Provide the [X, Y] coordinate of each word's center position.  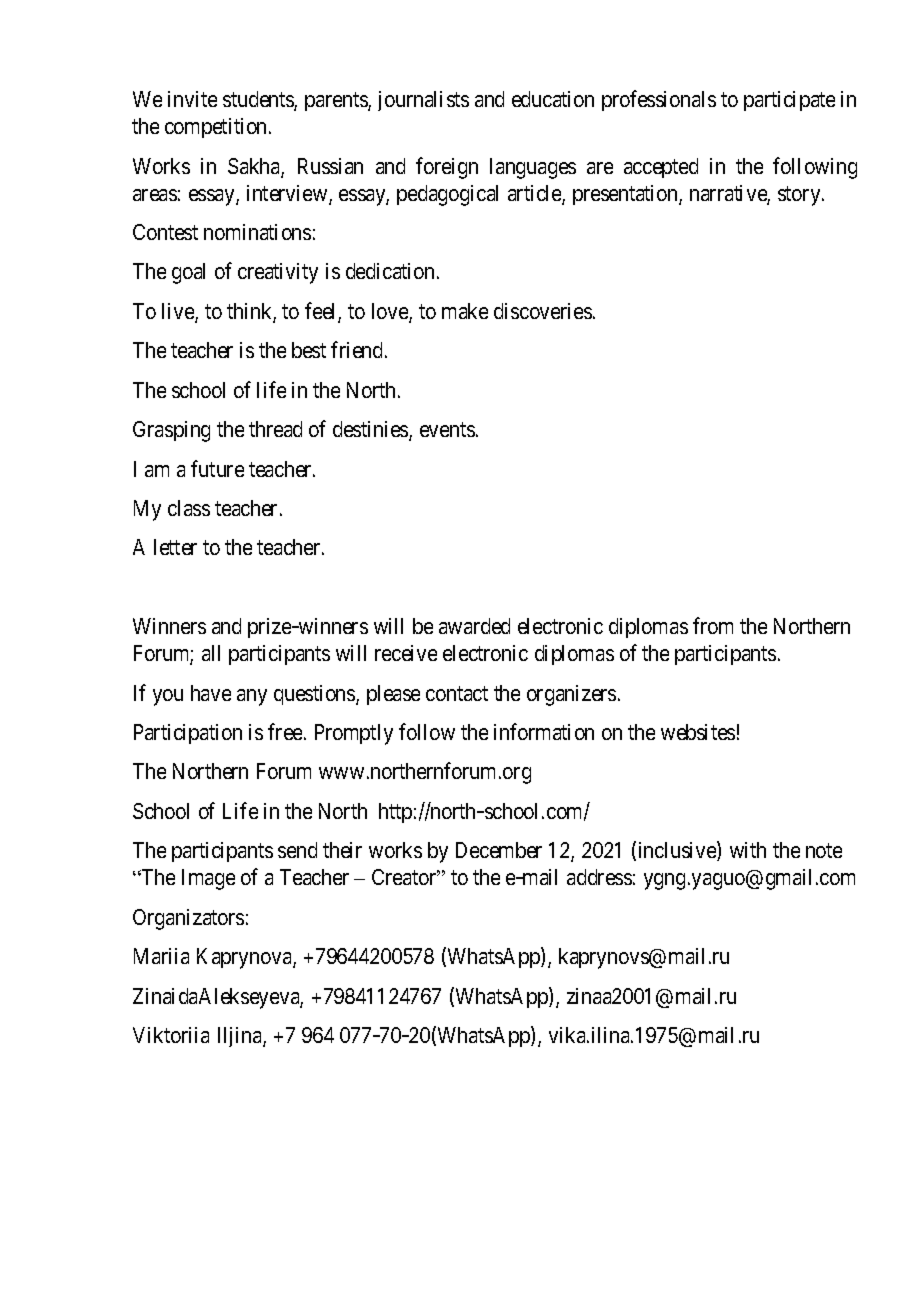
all [211, 653]
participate [789, 101]
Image [208, 879]
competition [217, 128]
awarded [474, 626]
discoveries [543, 311]
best [309, 350]
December [499, 850]
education [553, 99]
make [465, 311]
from [713, 625]
